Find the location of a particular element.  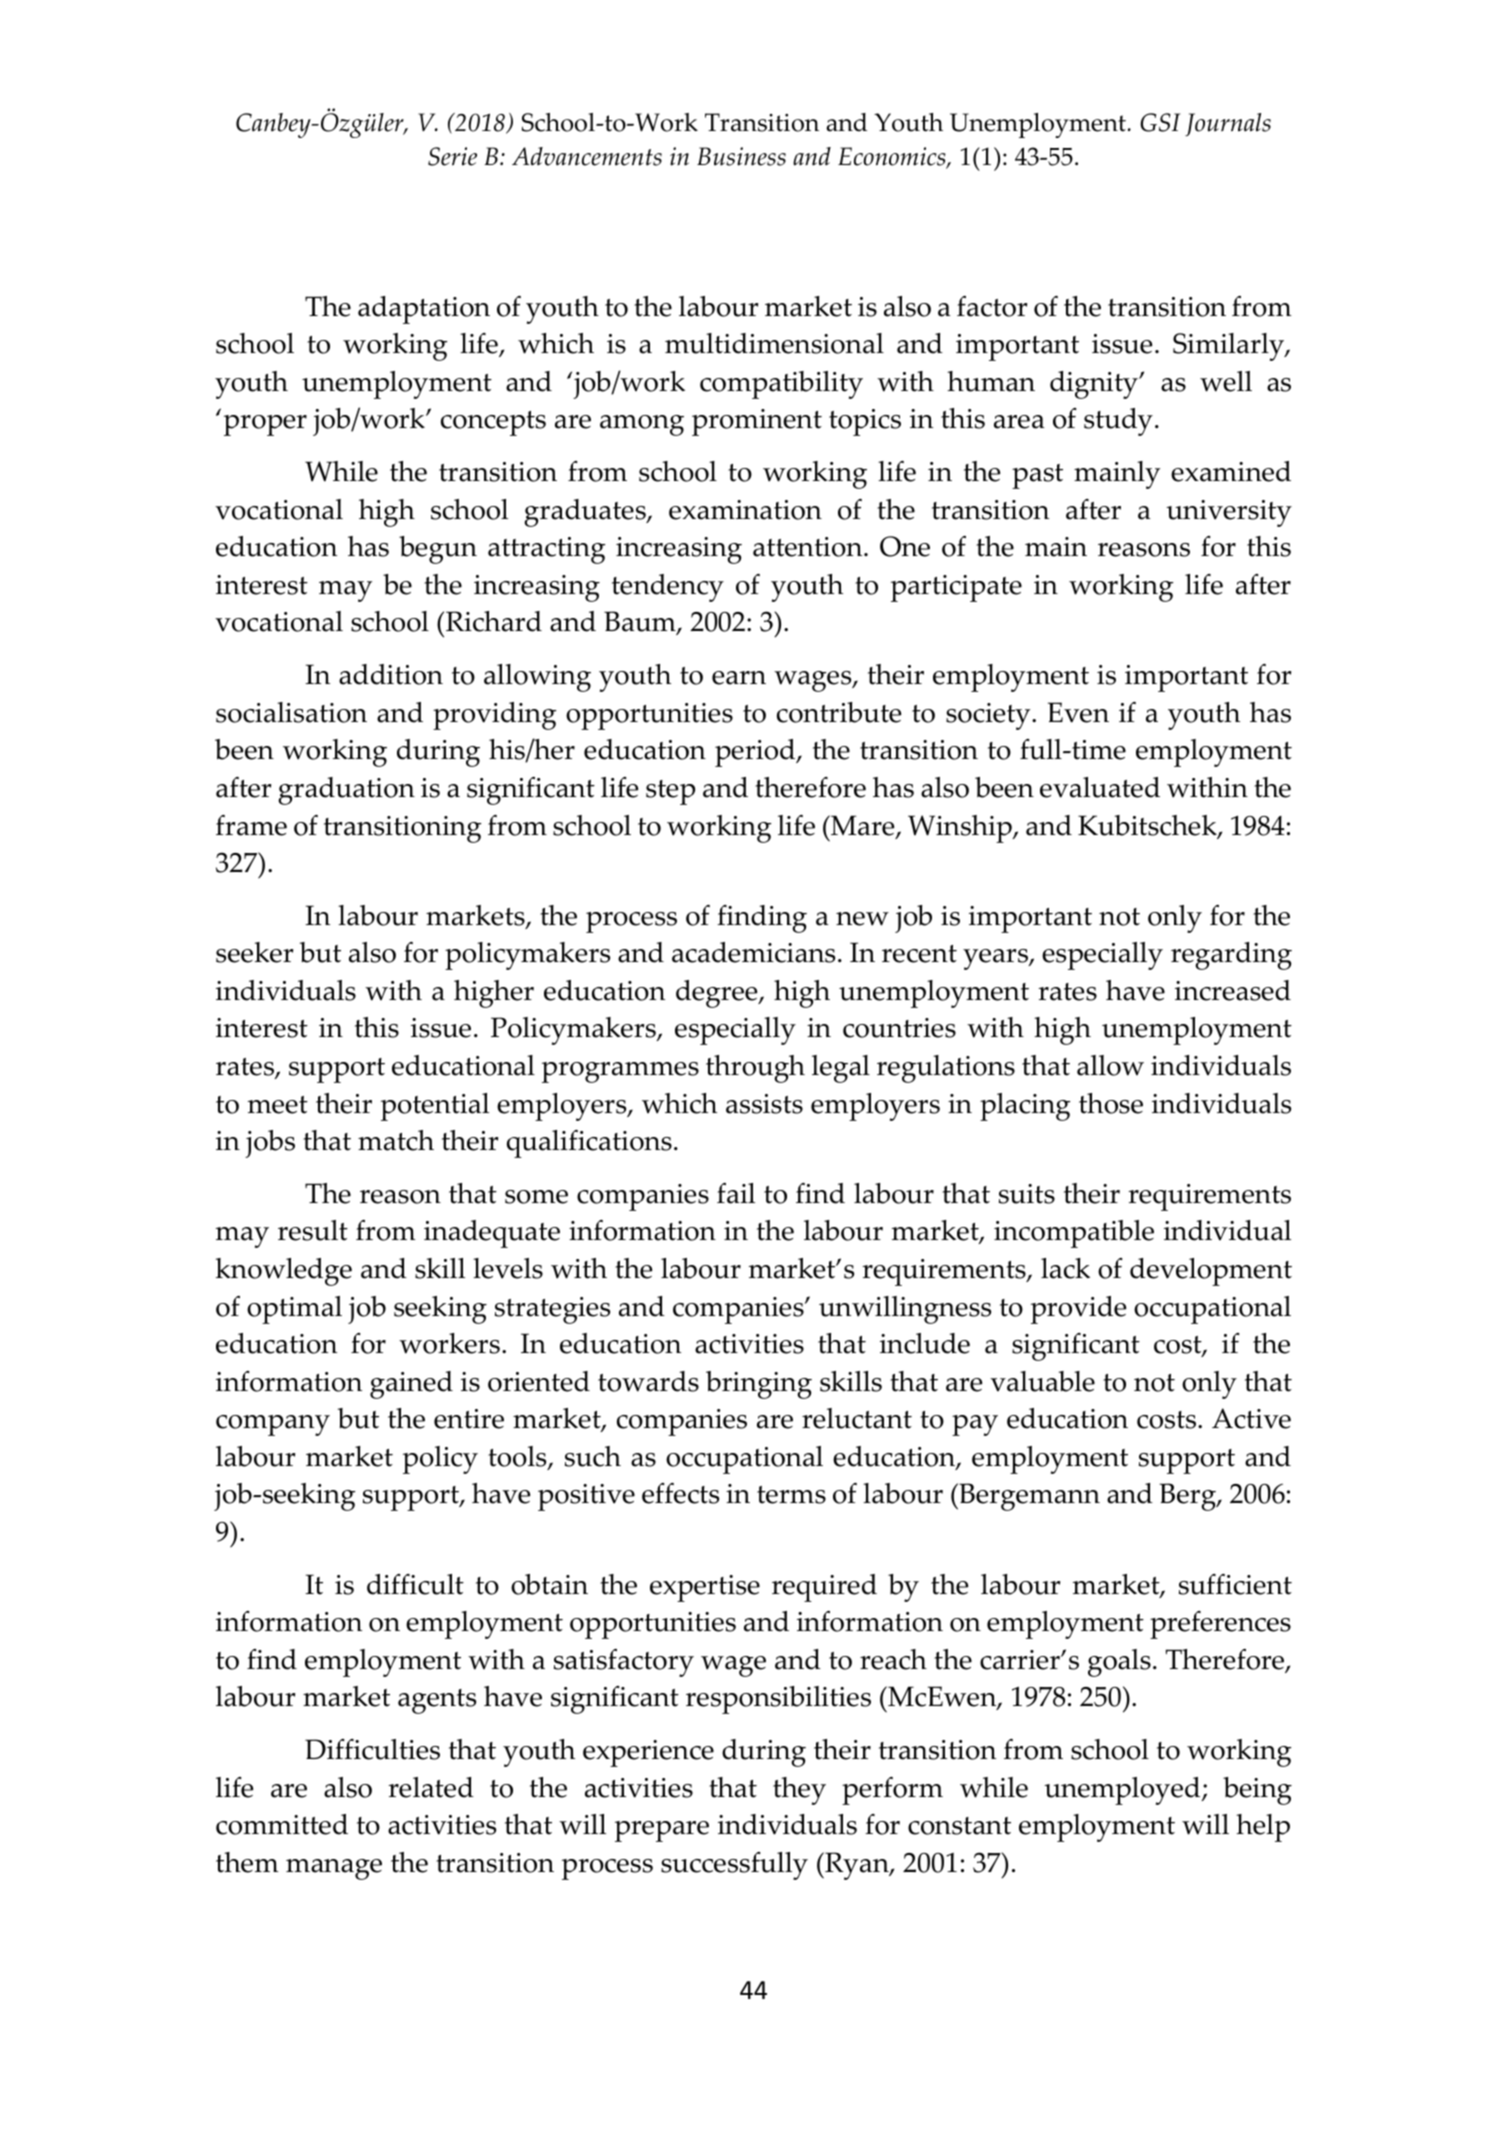

Serie is located at coordinates (452, 156).
